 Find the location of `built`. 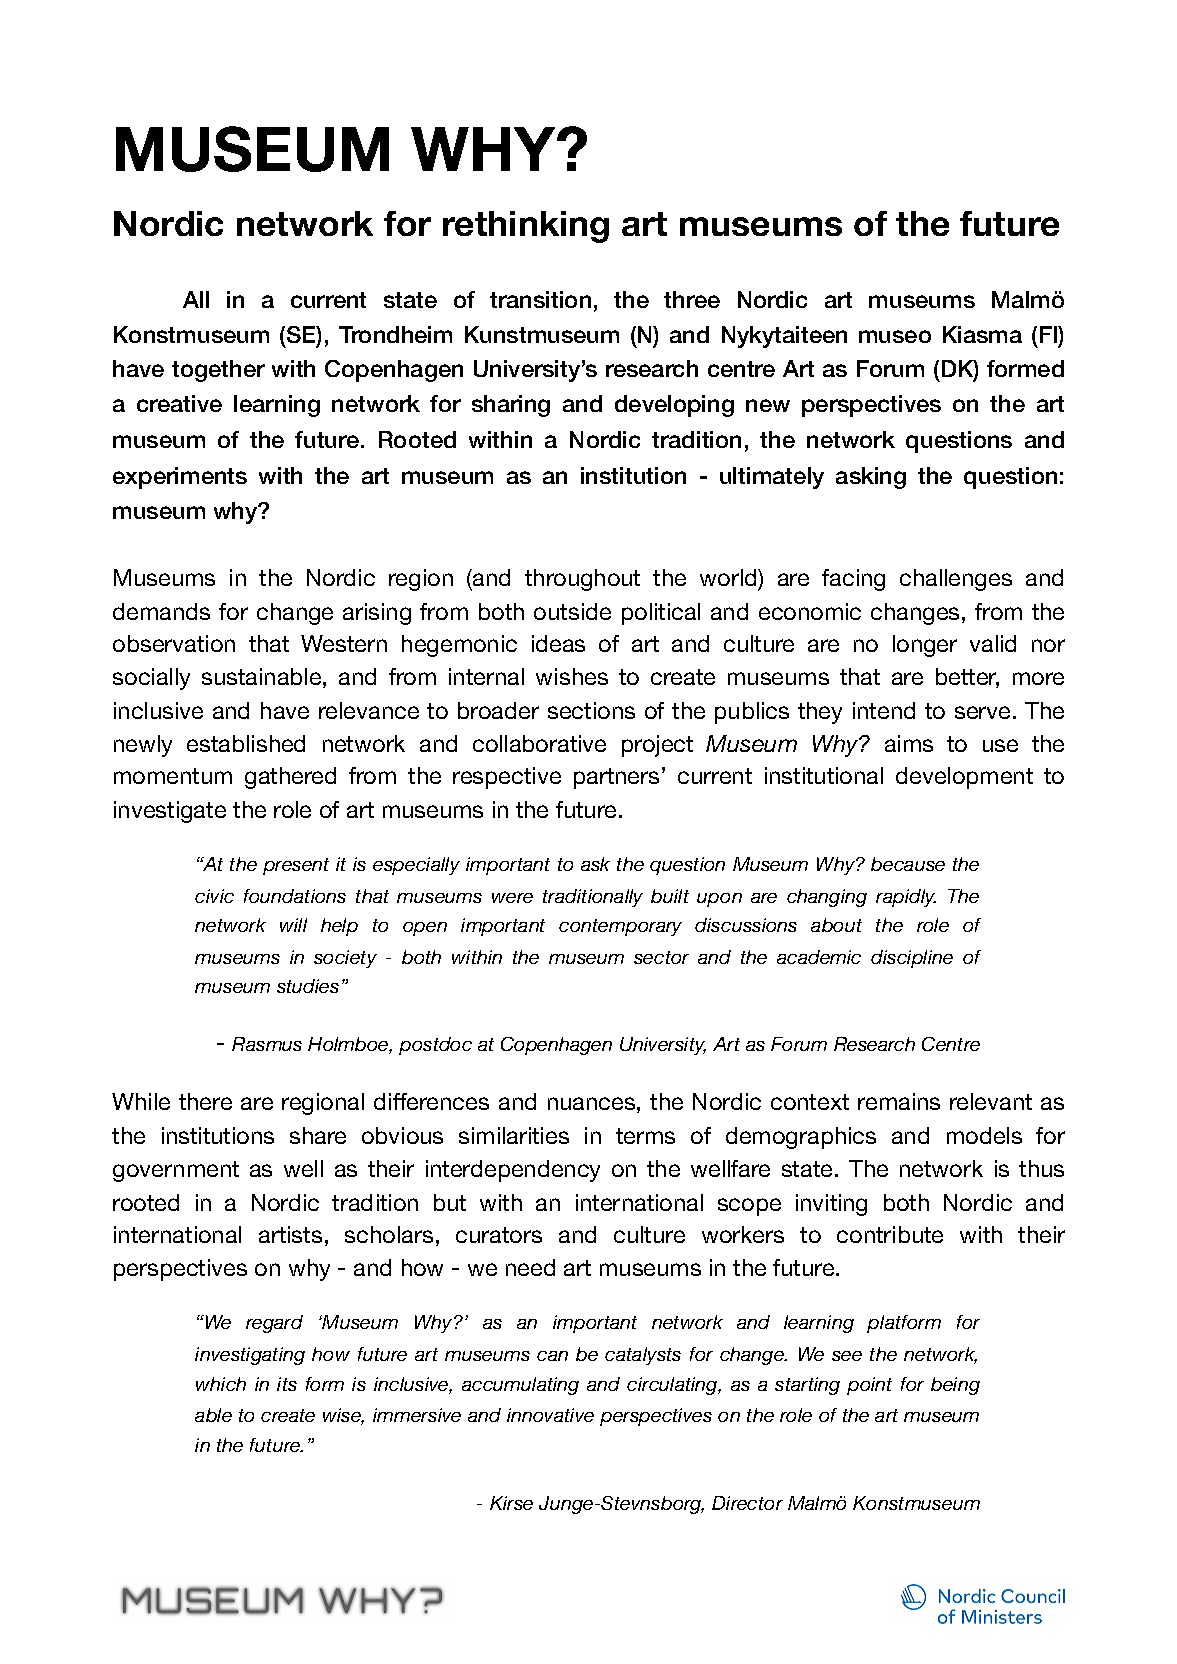

built is located at coordinates (670, 896).
